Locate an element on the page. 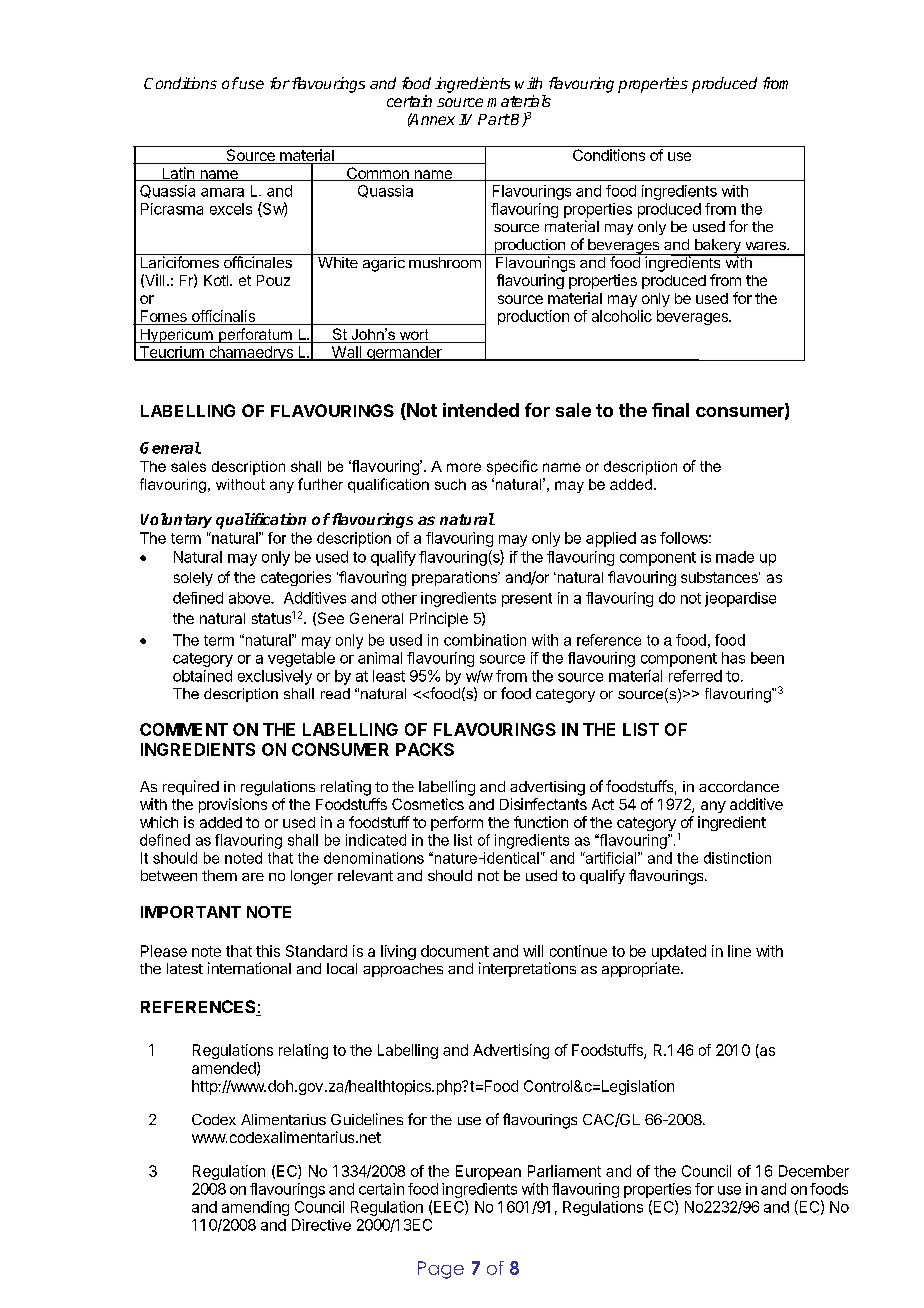 This page has height=1308, width=924. solely is located at coordinates (193, 579).
